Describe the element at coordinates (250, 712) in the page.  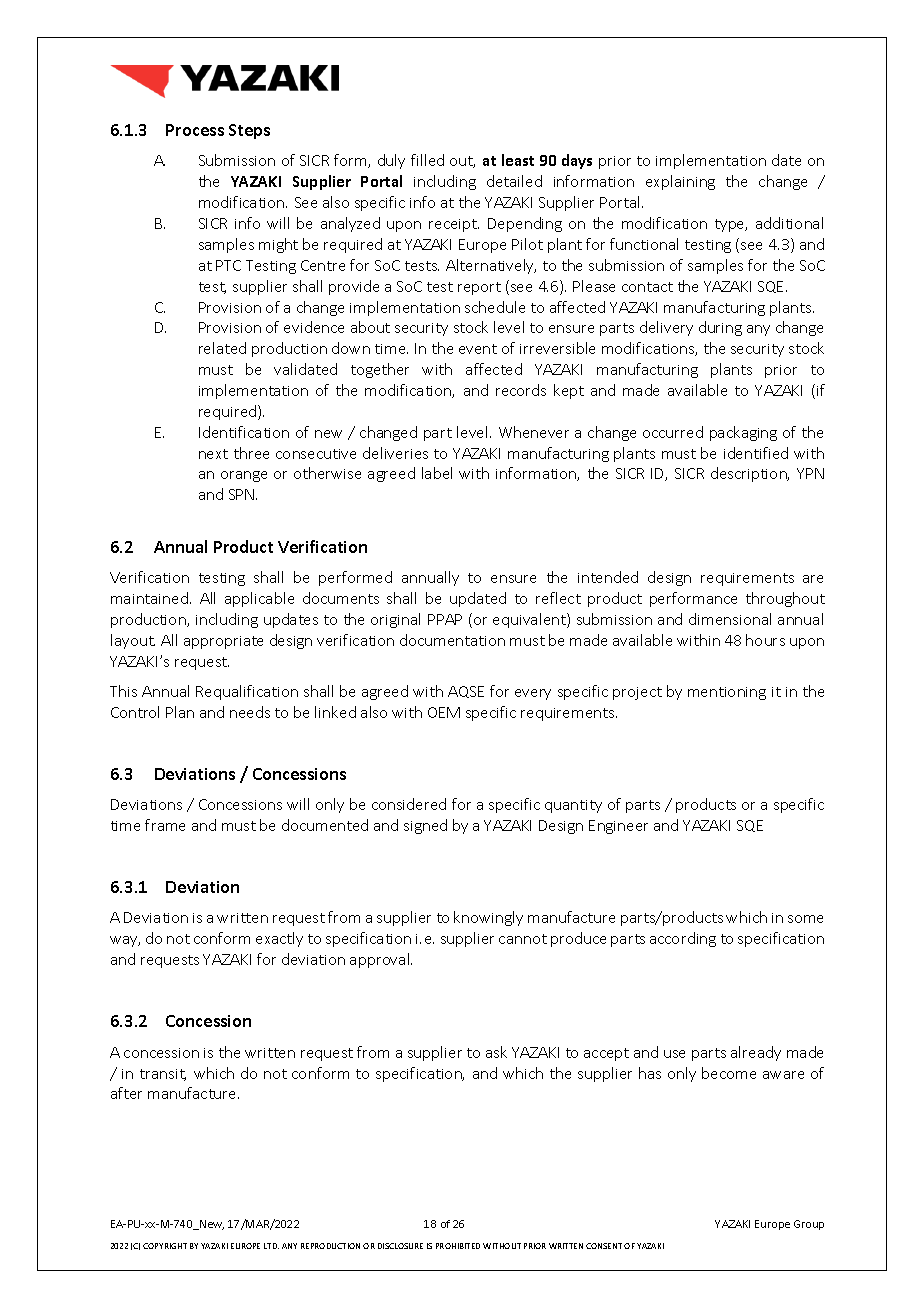
I see `needs` at that location.
